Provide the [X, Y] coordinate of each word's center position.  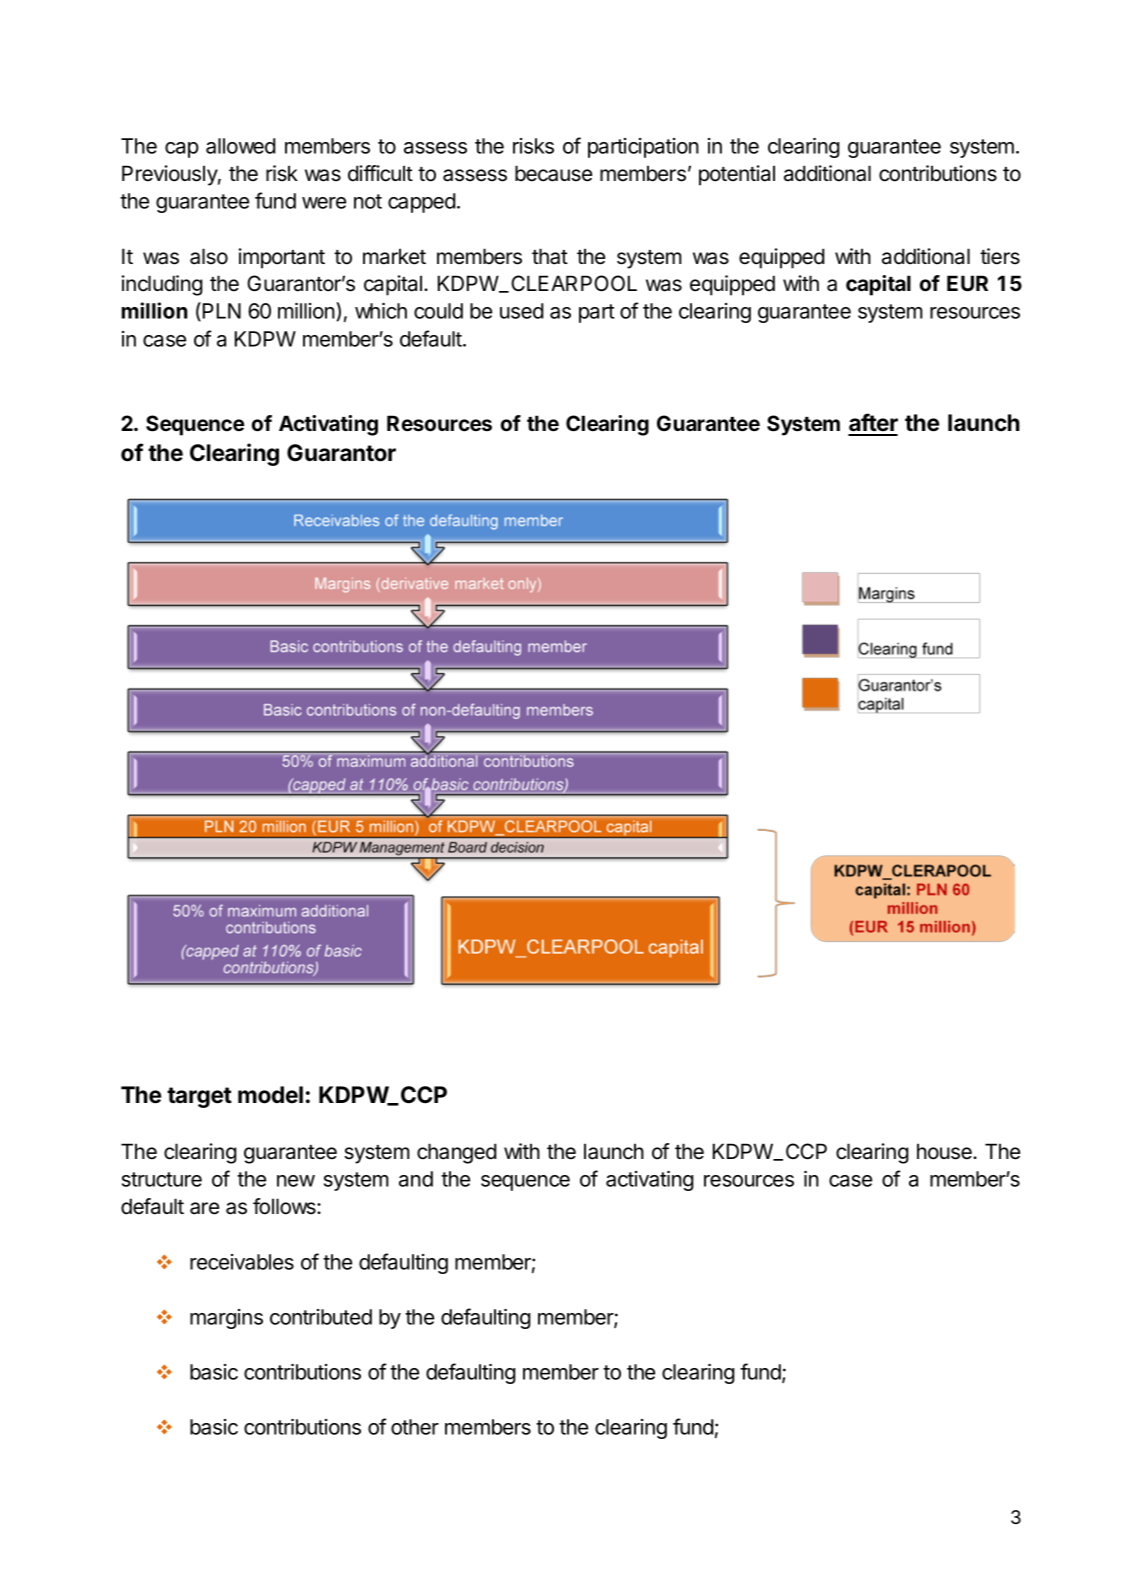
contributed [321, 1317]
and [416, 1179]
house [945, 1151]
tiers [1000, 256]
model [270, 1095]
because [553, 173]
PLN [222, 311]
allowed [241, 146]
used [522, 311]
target [199, 1097]
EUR [967, 283]
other [415, 1427]
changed [457, 1153]
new [296, 1181]
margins [226, 1319]
